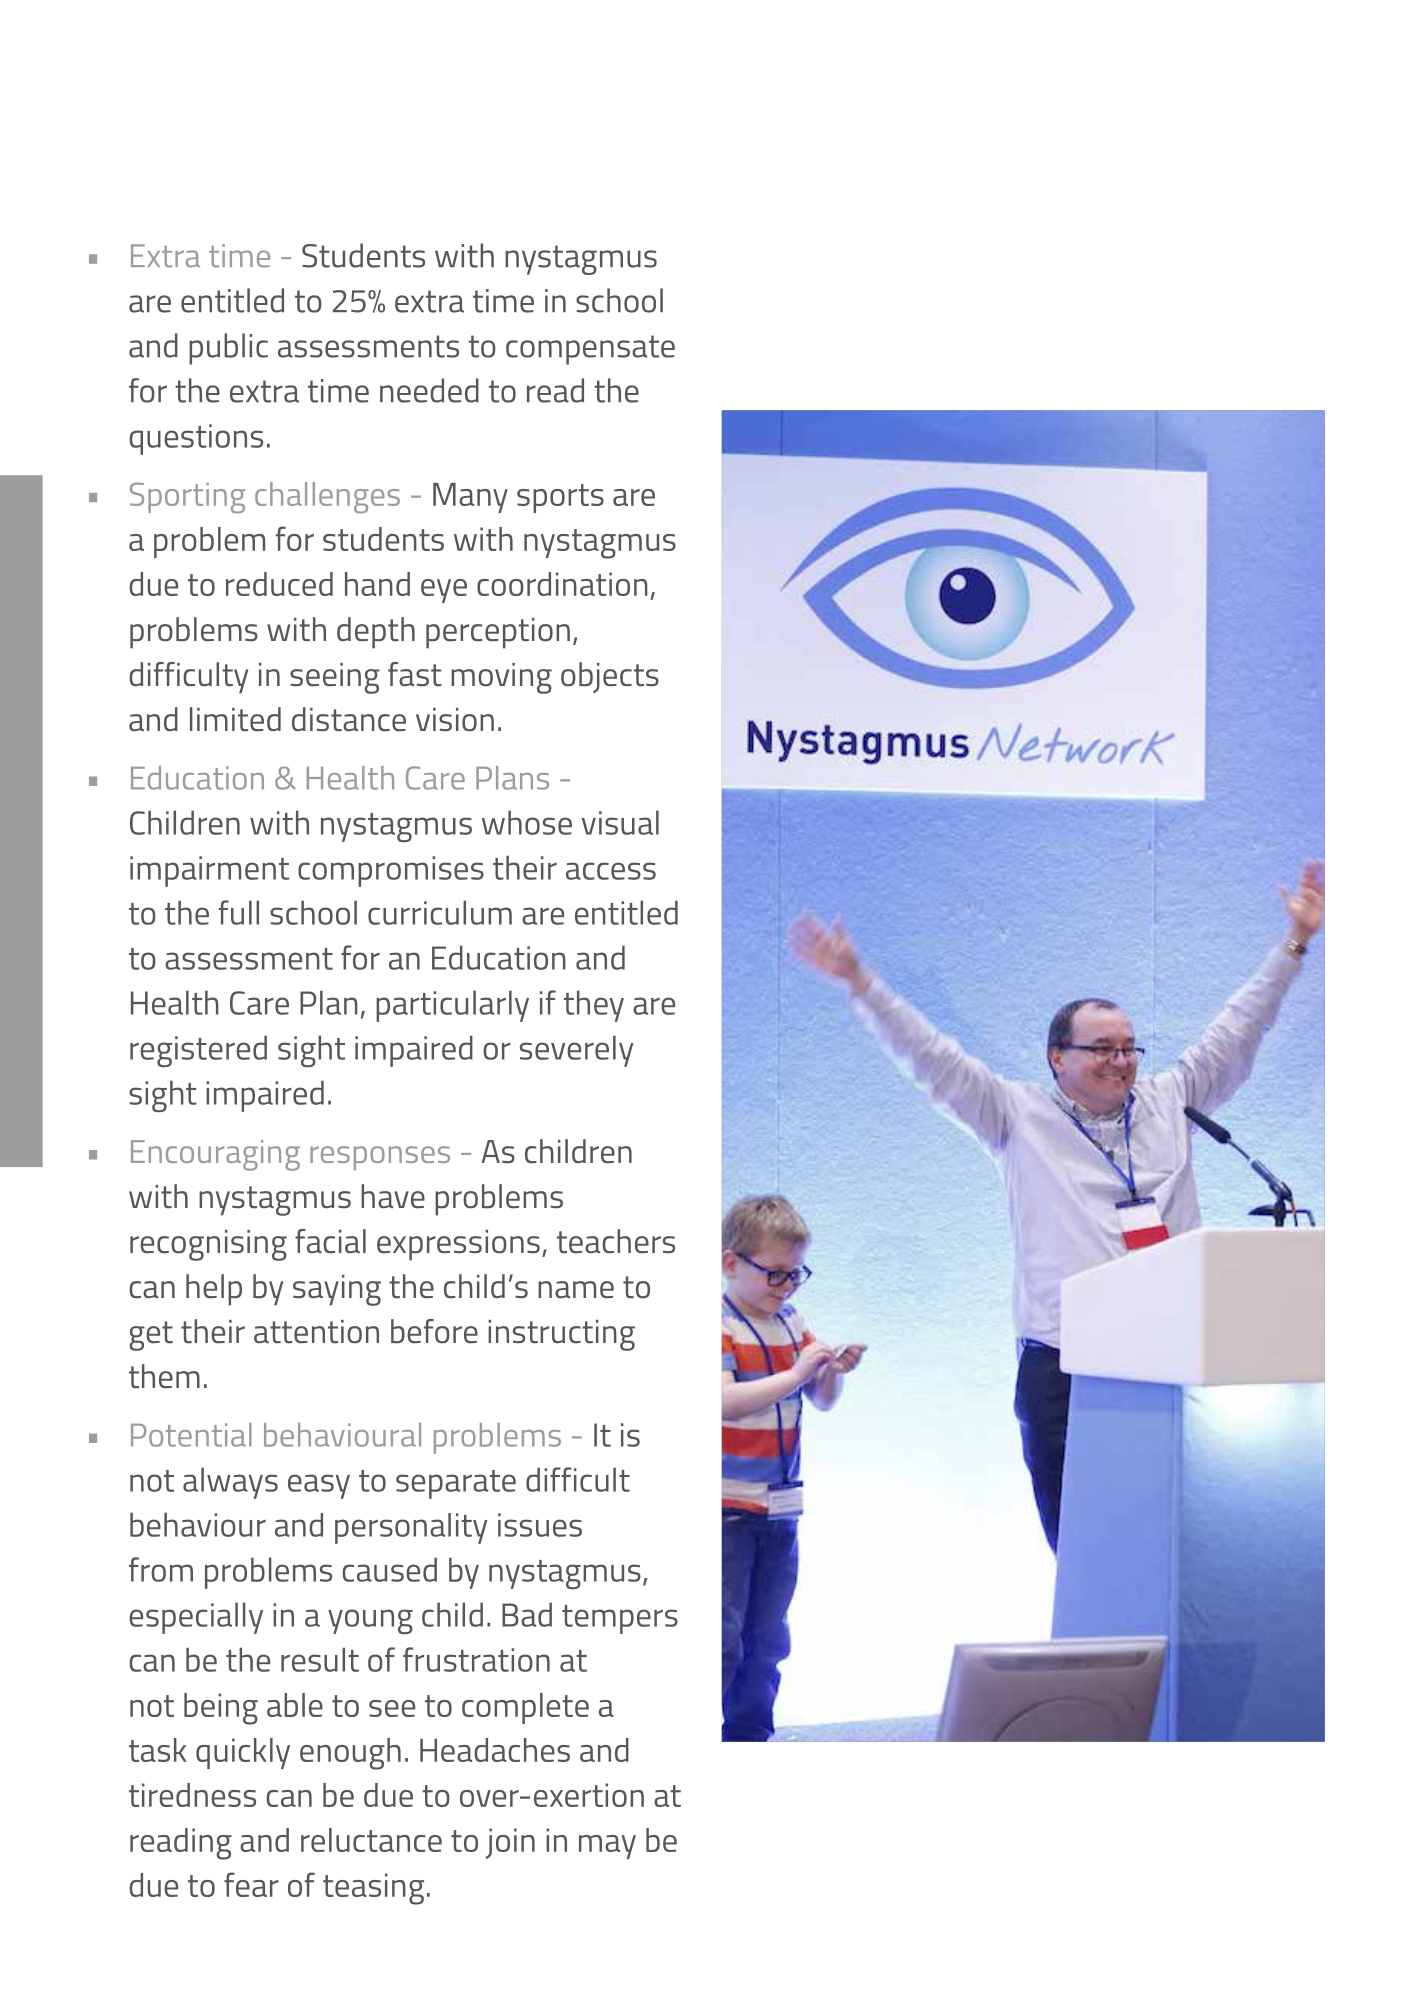 The image size is (1410, 1995). What do you see at coordinates (577, 1051) in the page?
I see `severely` at bounding box center [577, 1051].
